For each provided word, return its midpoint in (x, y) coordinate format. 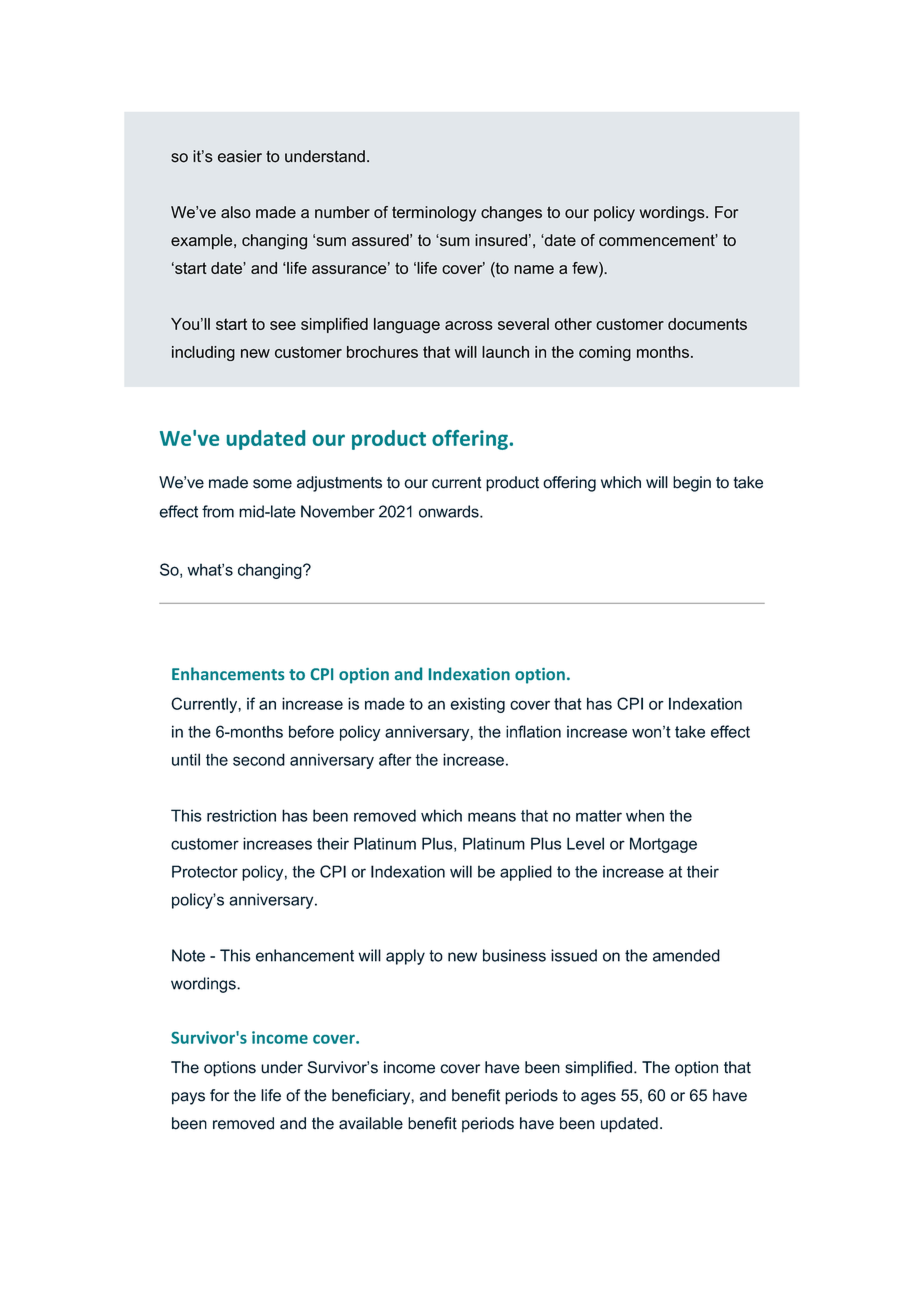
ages (598, 1098)
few (586, 269)
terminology (434, 214)
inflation (533, 731)
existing (477, 705)
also (236, 212)
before (311, 731)
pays (188, 1098)
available (371, 1123)
